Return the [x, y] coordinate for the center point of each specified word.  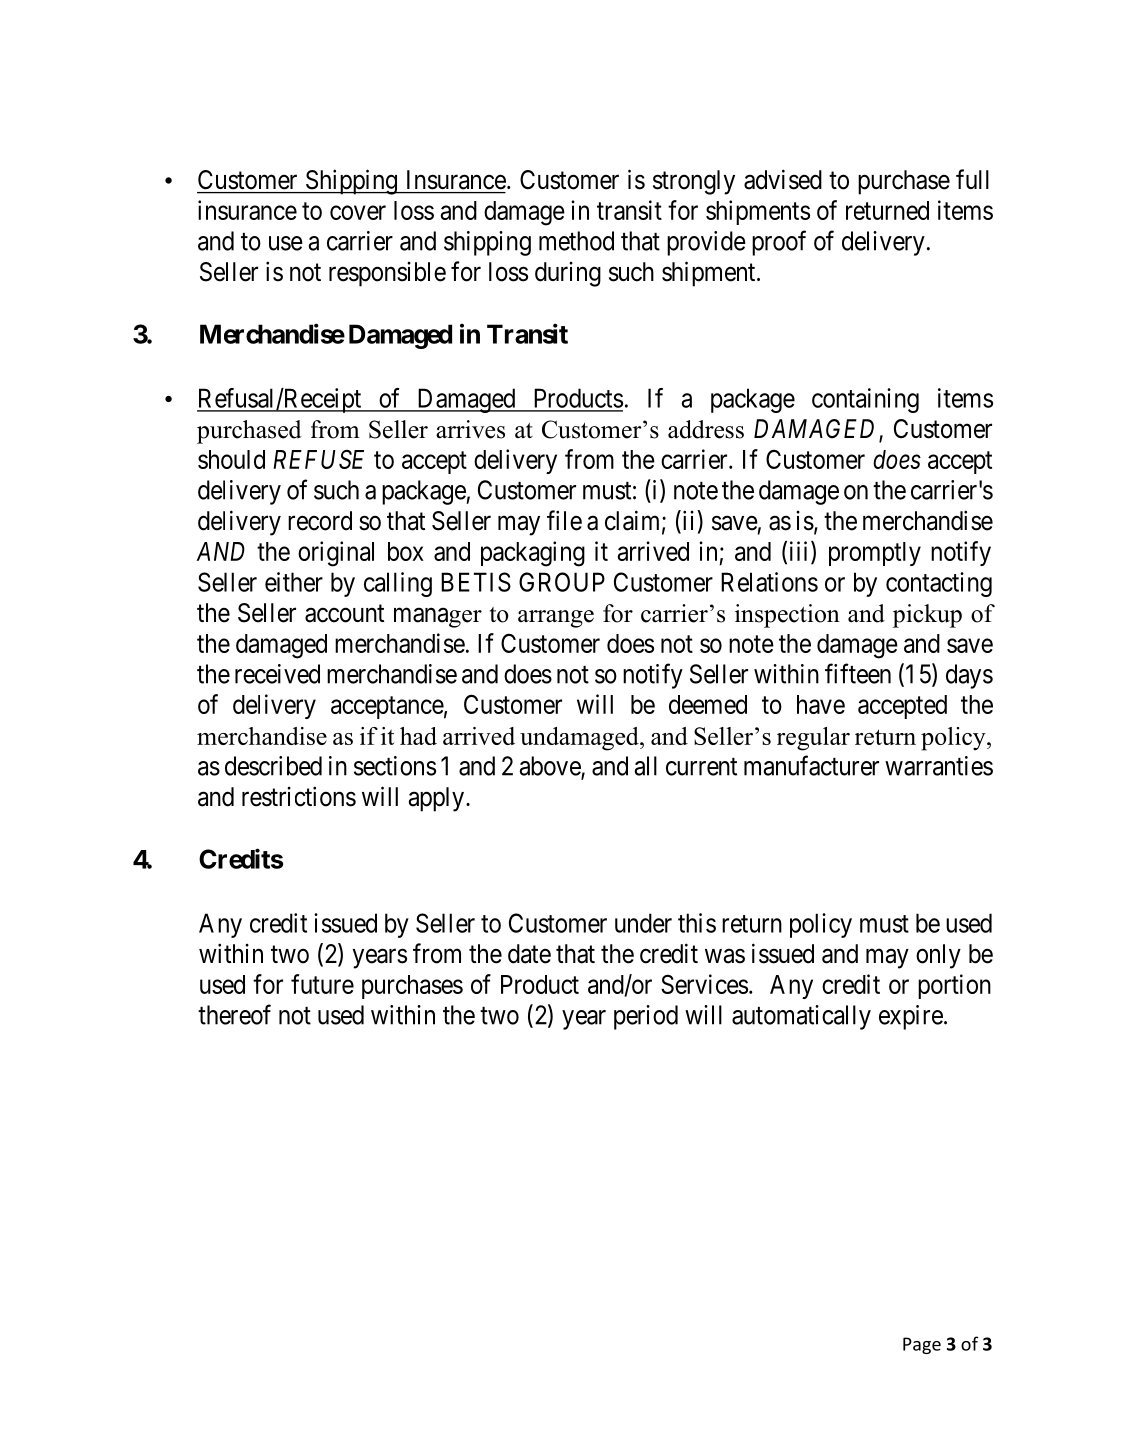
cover [358, 212]
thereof [234, 1014]
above [550, 767]
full [972, 179]
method [576, 241]
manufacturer [811, 765]
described [273, 766]
